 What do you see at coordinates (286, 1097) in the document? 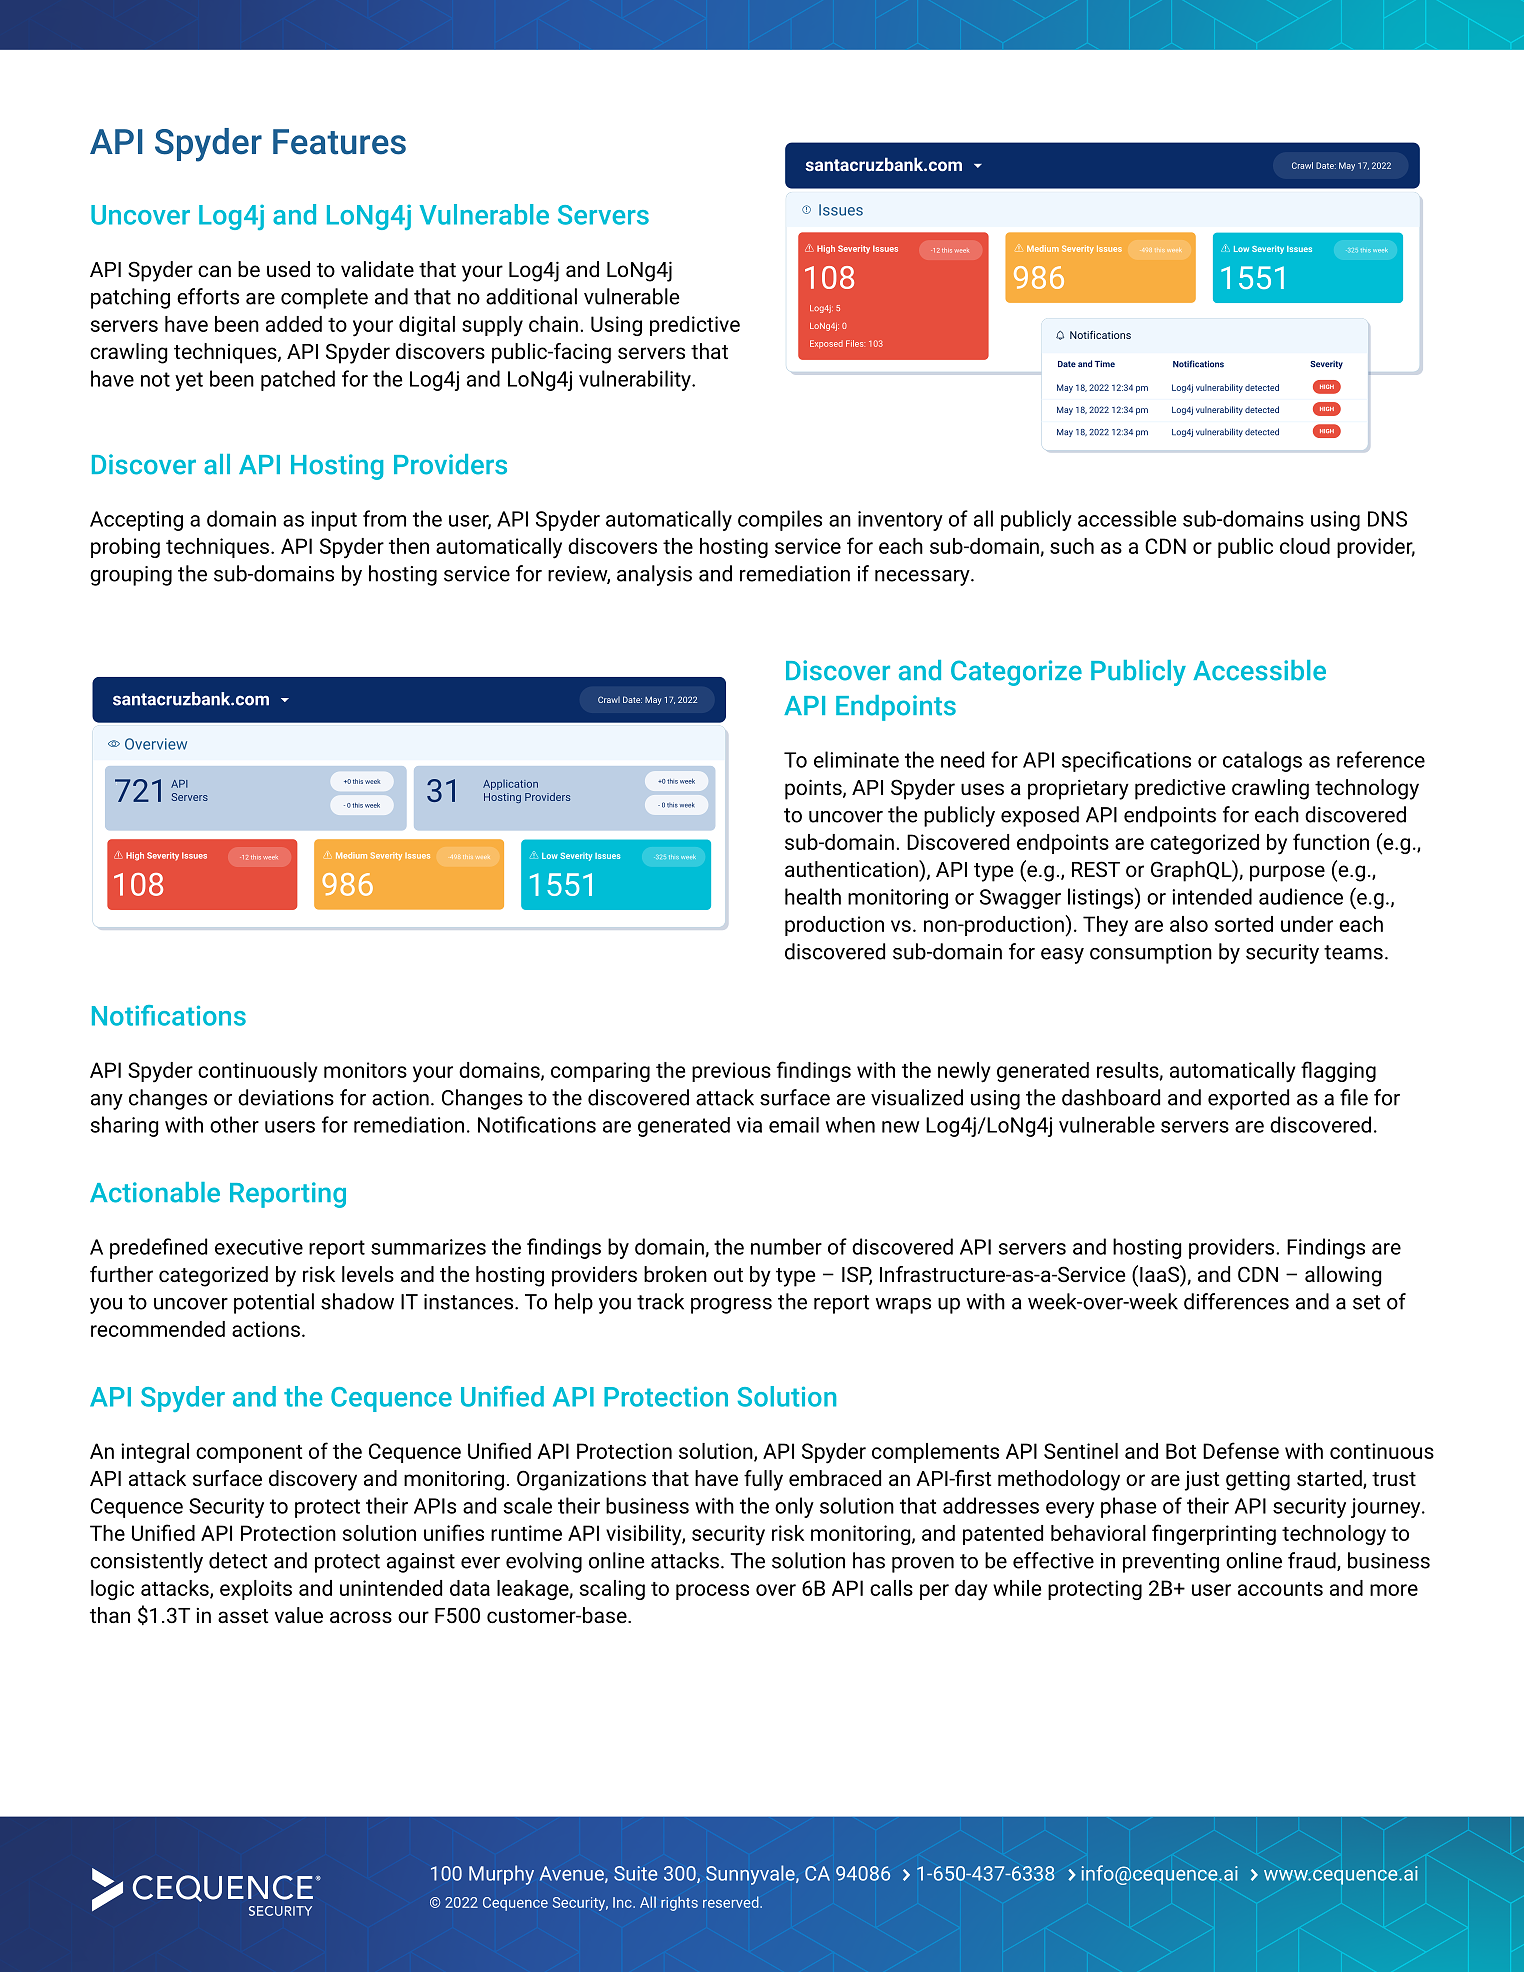
I see `deviations` at bounding box center [286, 1097].
